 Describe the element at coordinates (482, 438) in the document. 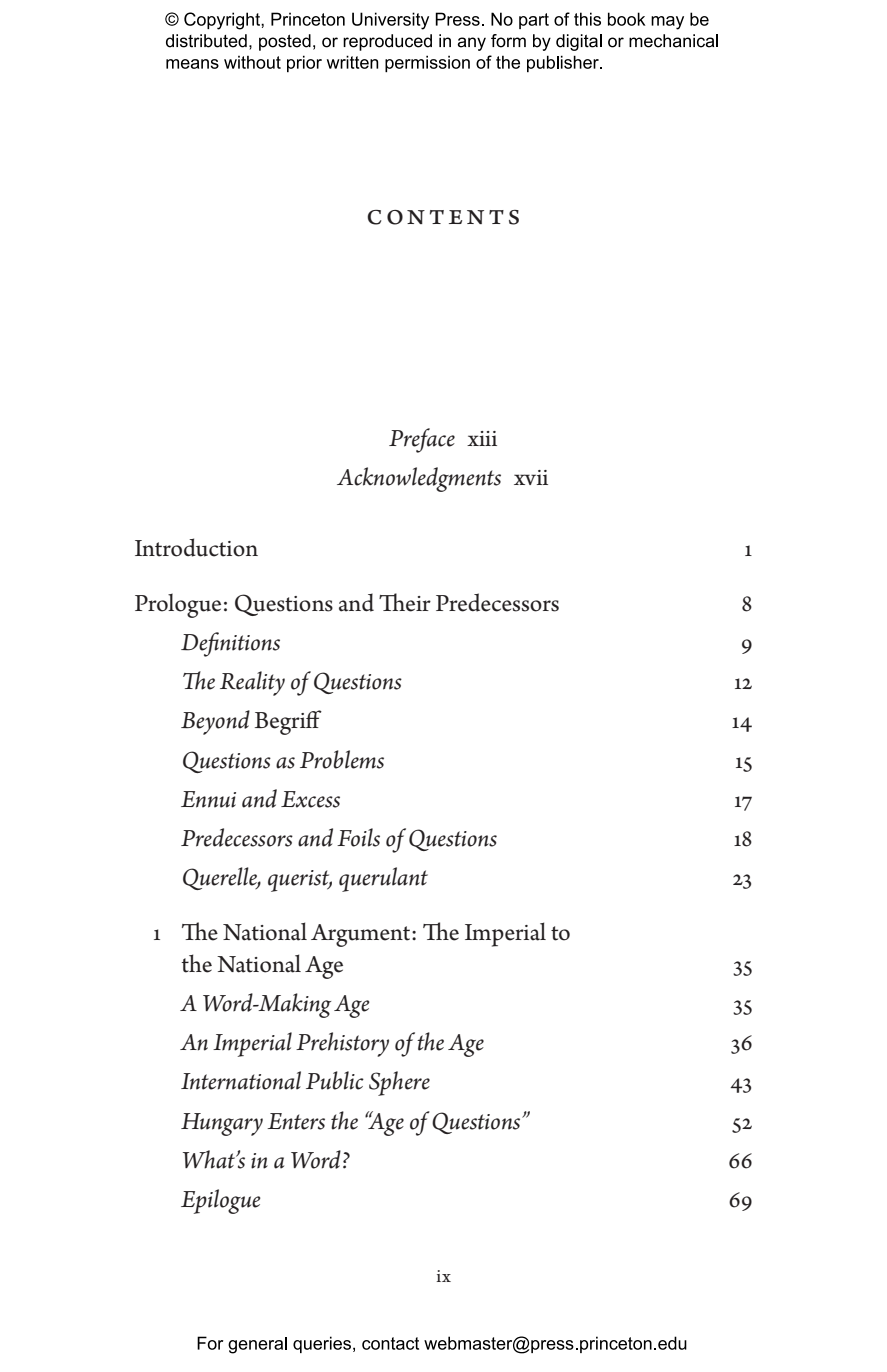

I see `xiii` at that location.
